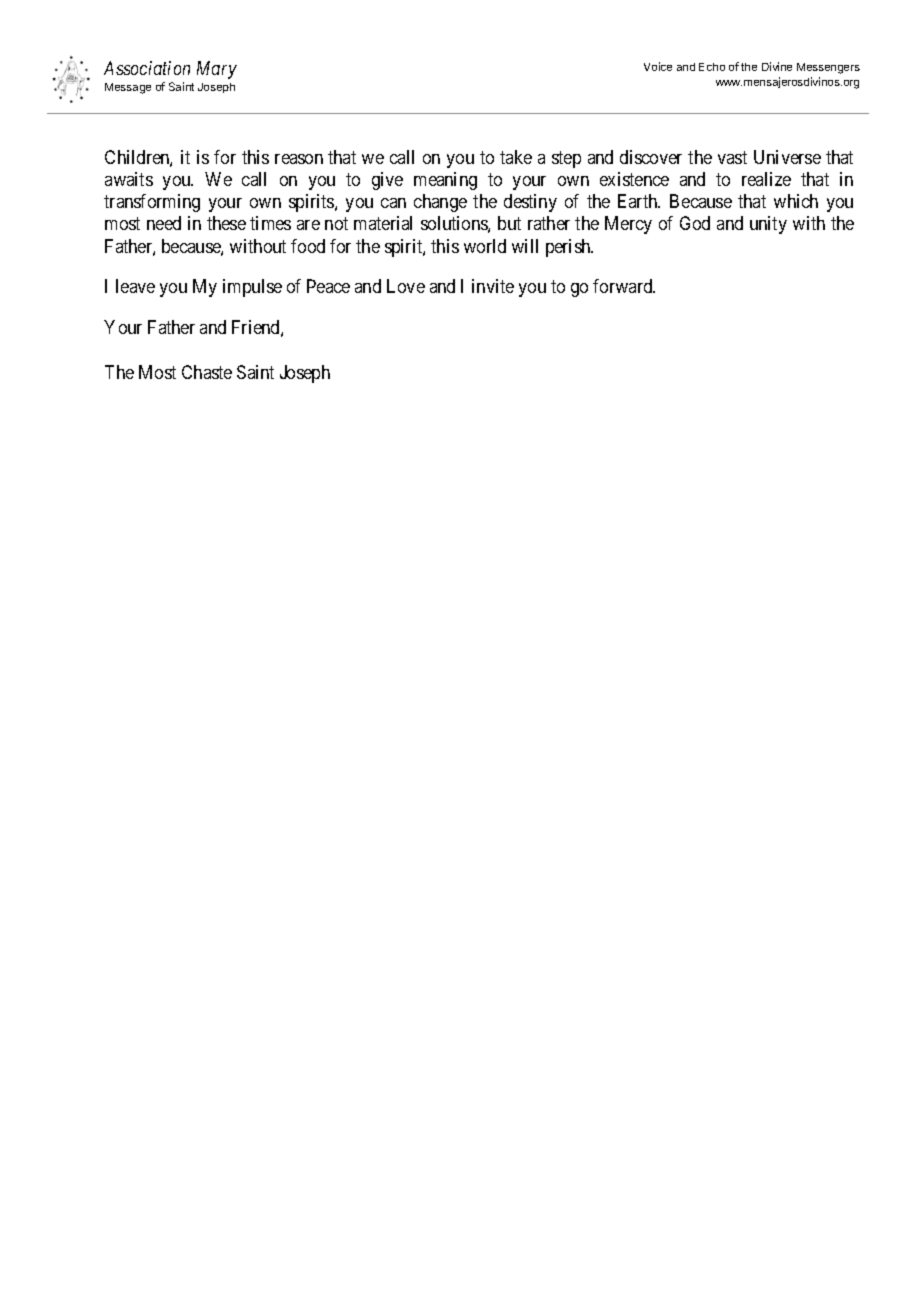 This document has height=1308, width=924. What do you see at coordinates (252, 288) in the document?
I see `impulse` at bounding box center [252, 288].
